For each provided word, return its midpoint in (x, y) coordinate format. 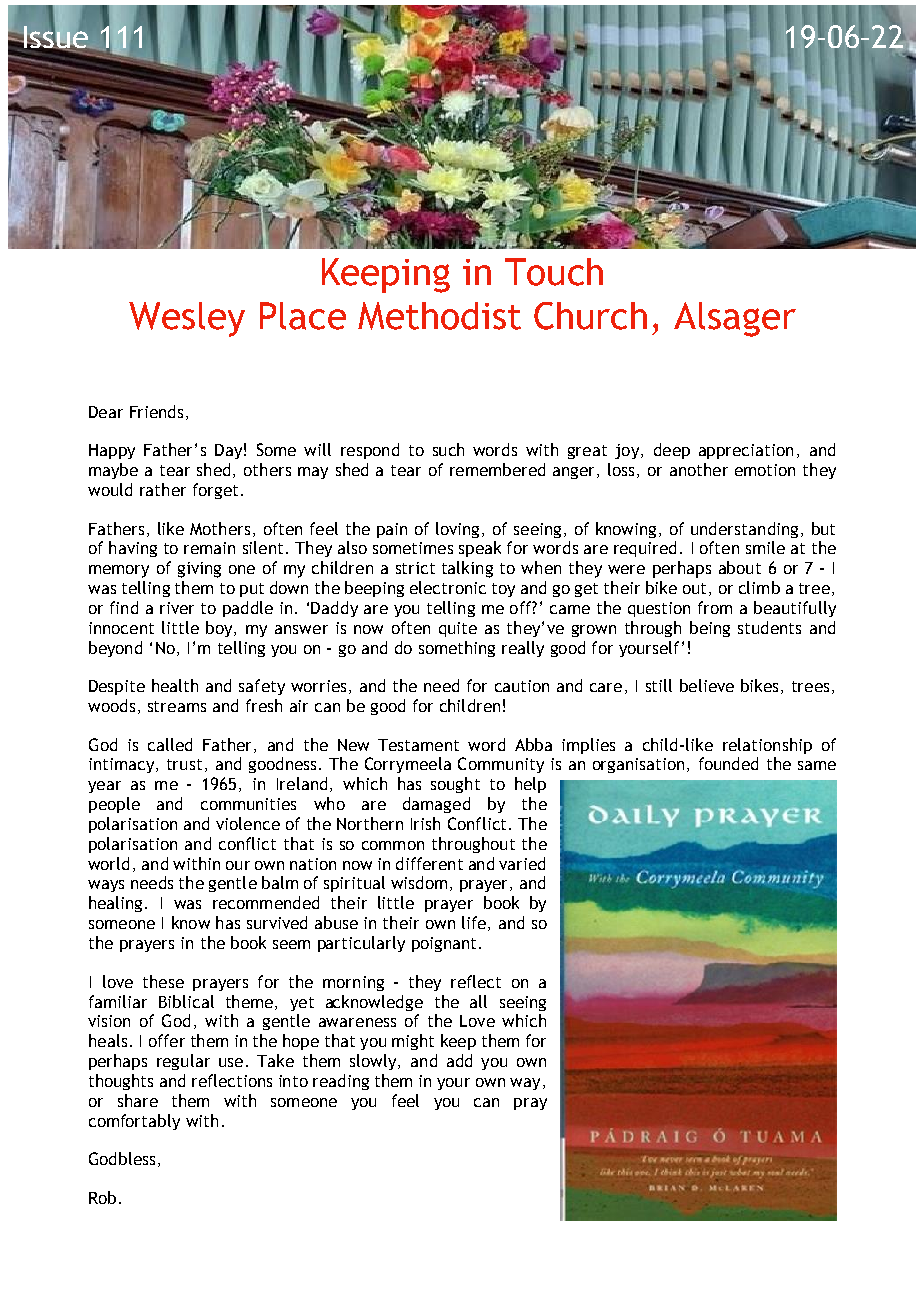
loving (457, 530)
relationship (767, 746)
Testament (418, 745)
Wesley (187, 319)
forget (215, 491)
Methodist (439, 316)
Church (590, 316)
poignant (444, 944)
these (163, 981)
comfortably (134, 1122)
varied (522, 863)
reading (341, 1082)
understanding (744, 530)
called (170, 744)
